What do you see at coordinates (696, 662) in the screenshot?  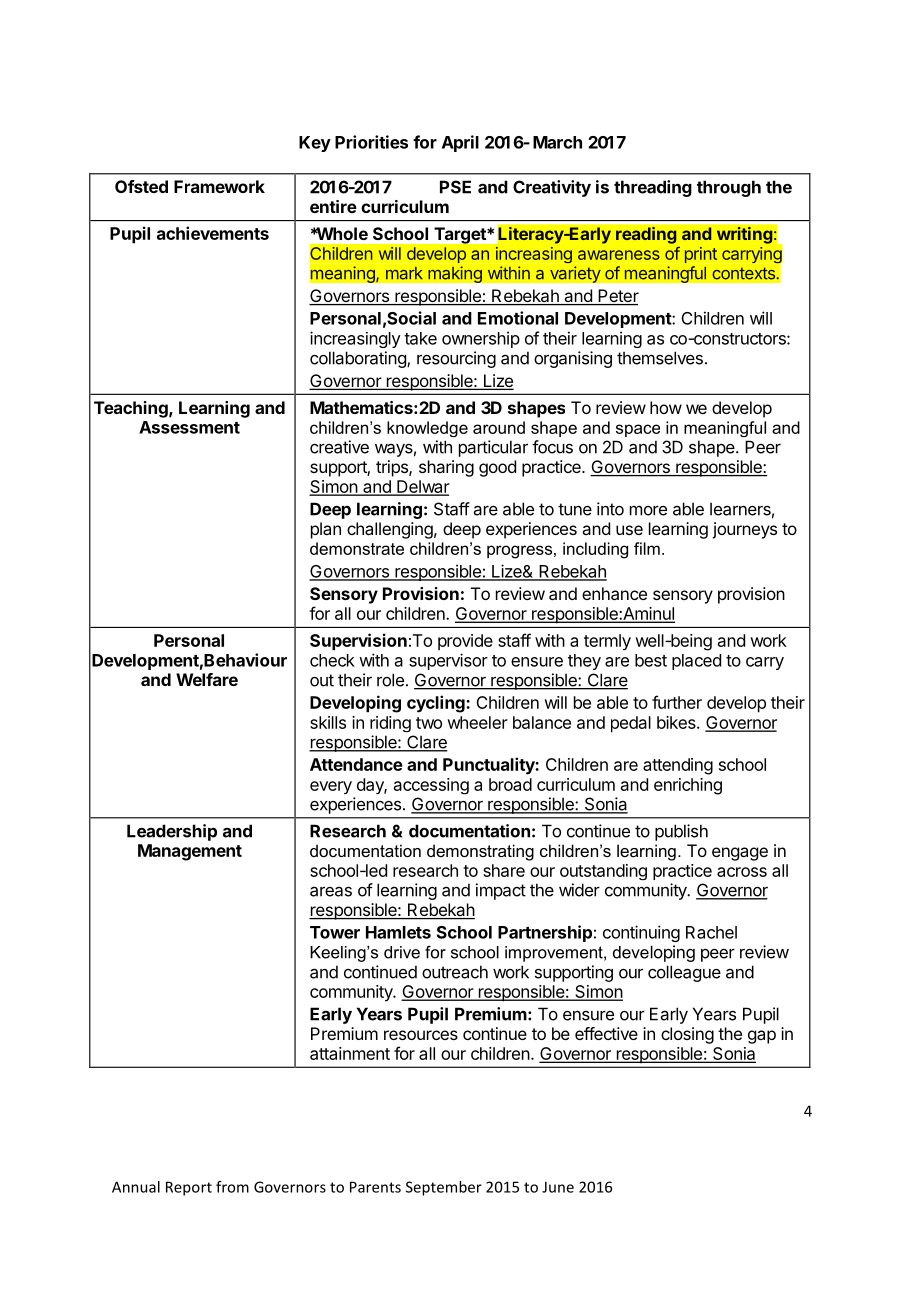 I see `placed` at bounding box center [696, 662].
